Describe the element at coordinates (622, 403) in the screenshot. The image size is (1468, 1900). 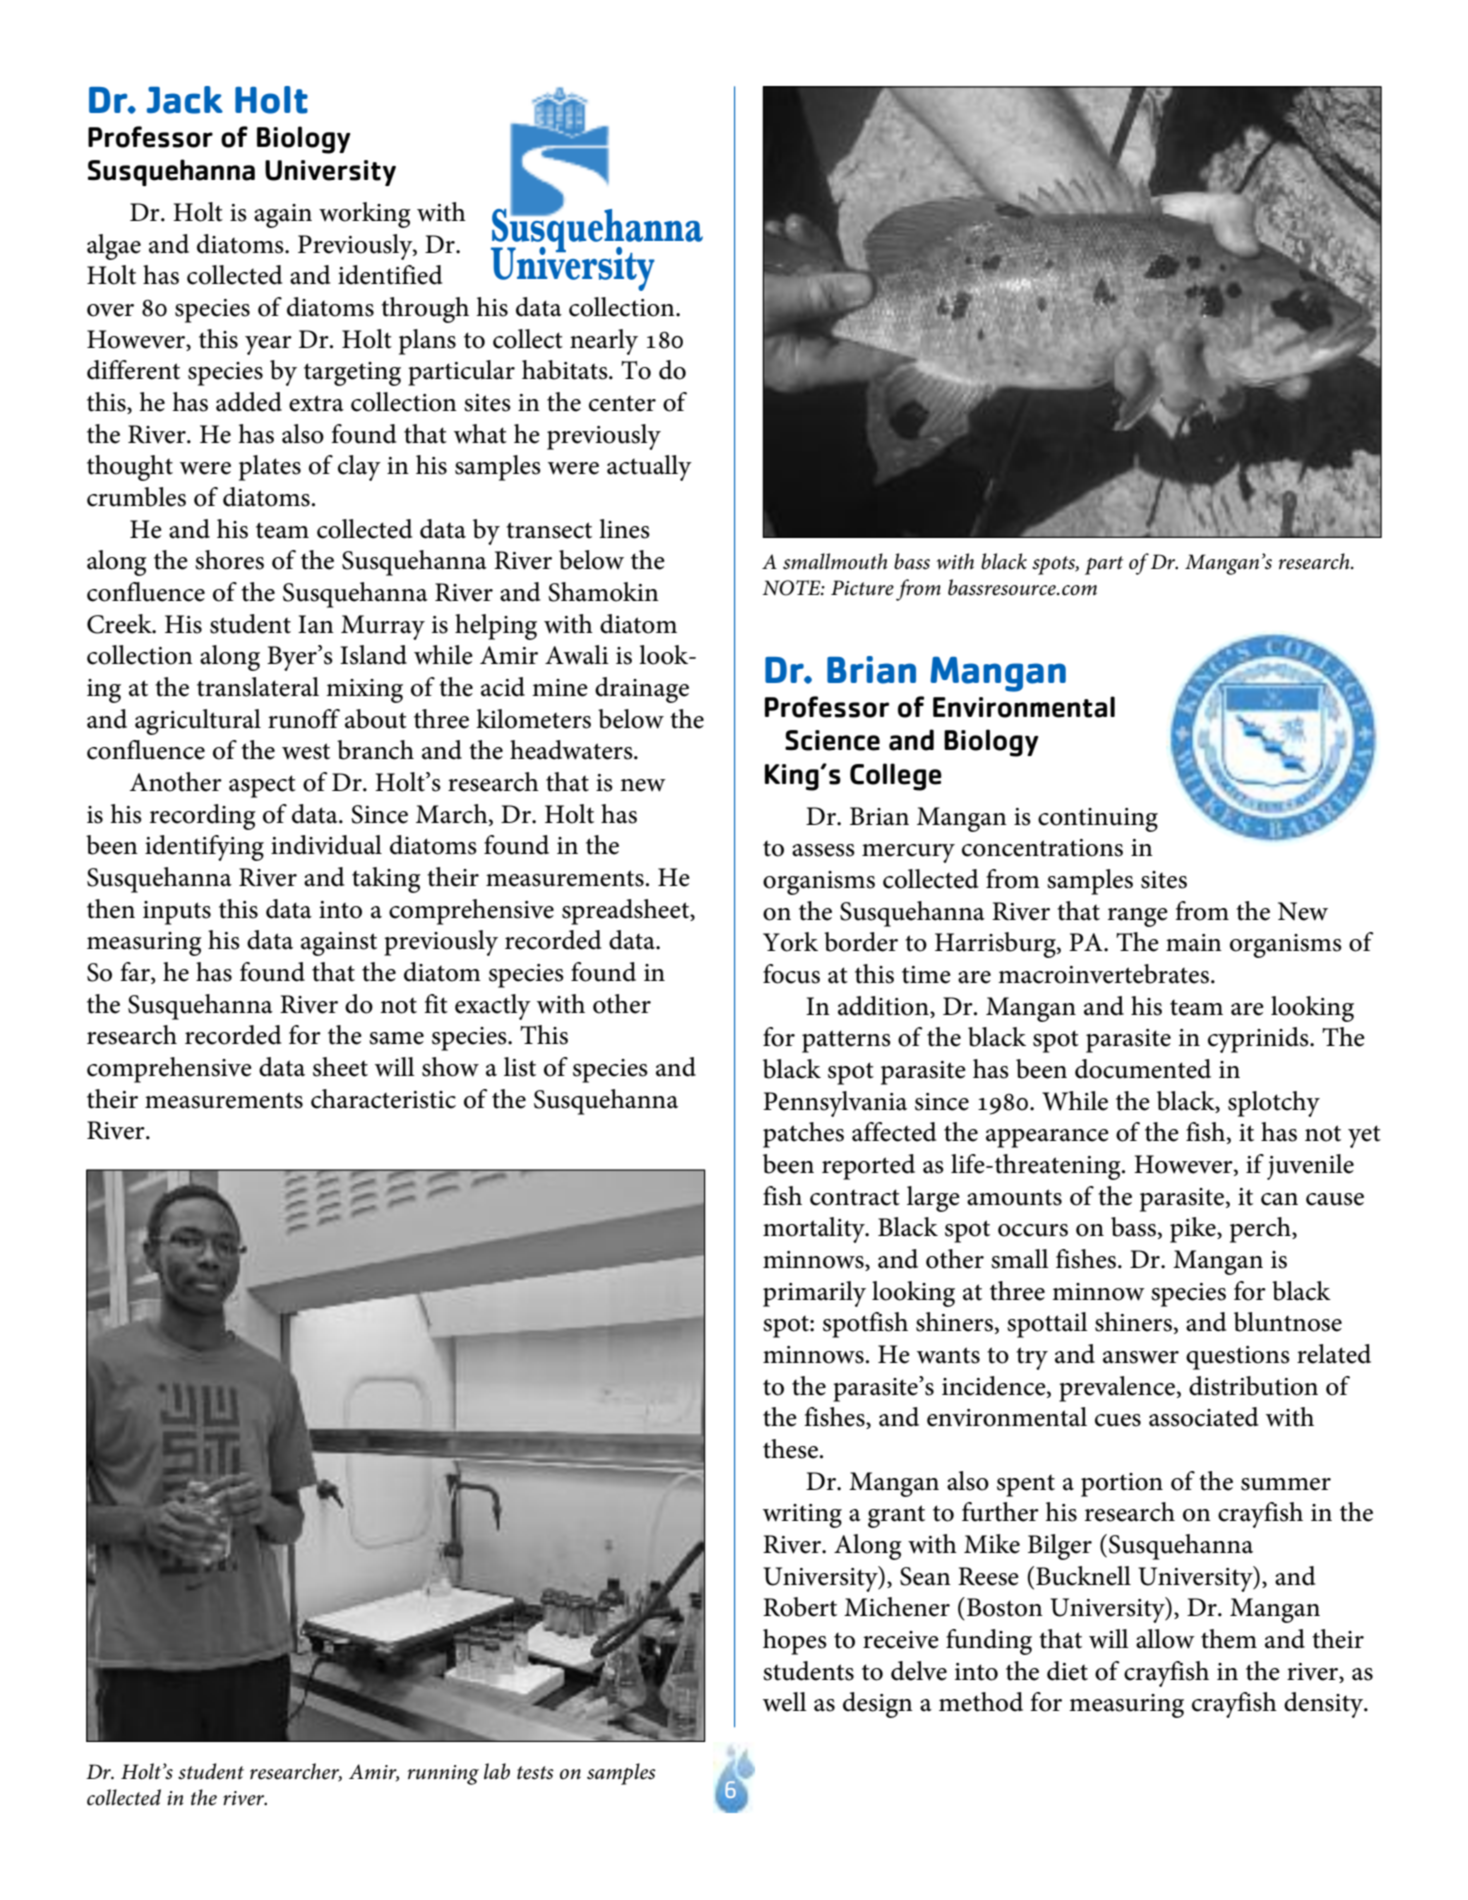
I see `center` at that location.
